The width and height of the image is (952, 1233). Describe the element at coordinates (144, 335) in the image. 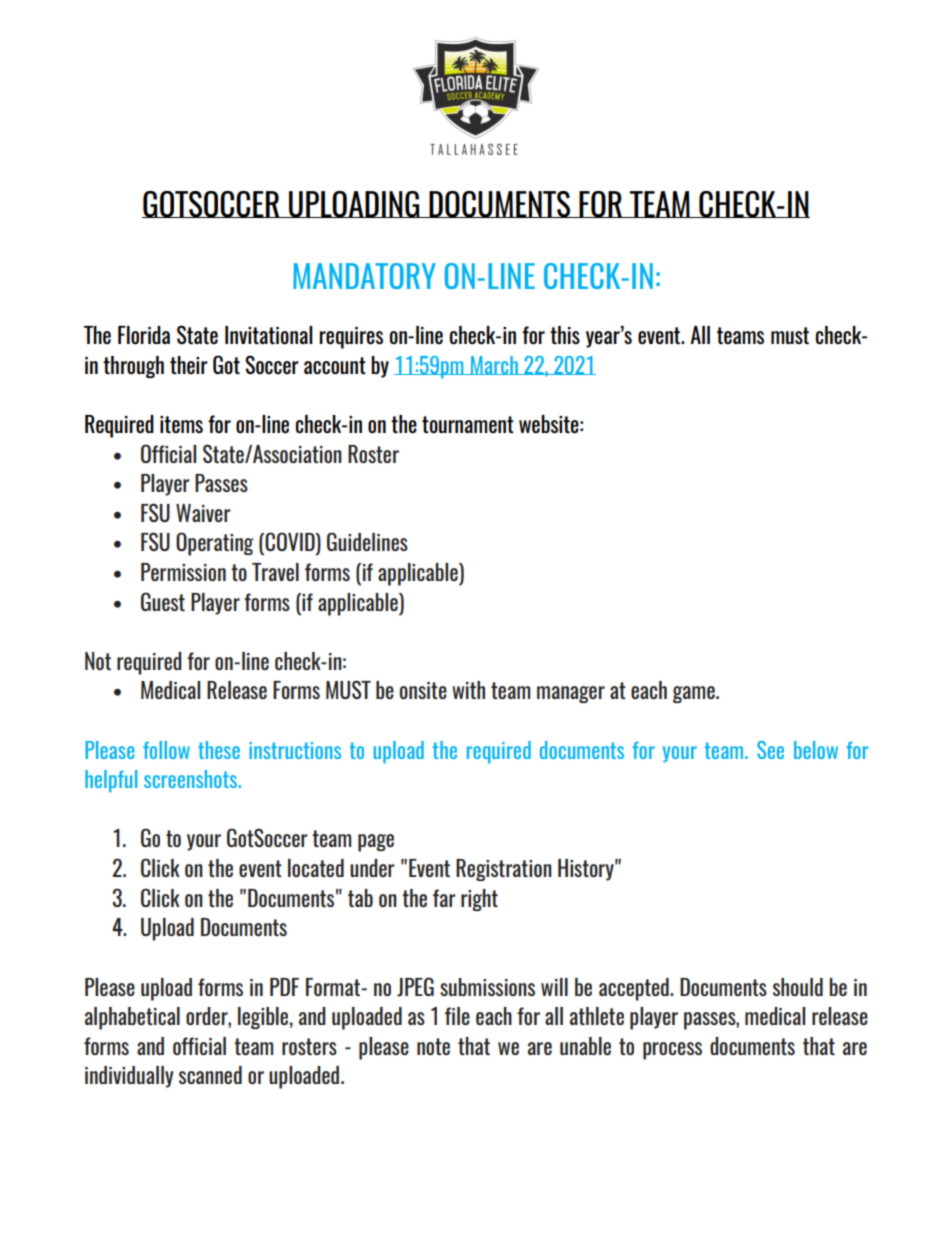

I see `Florida` at that location.
